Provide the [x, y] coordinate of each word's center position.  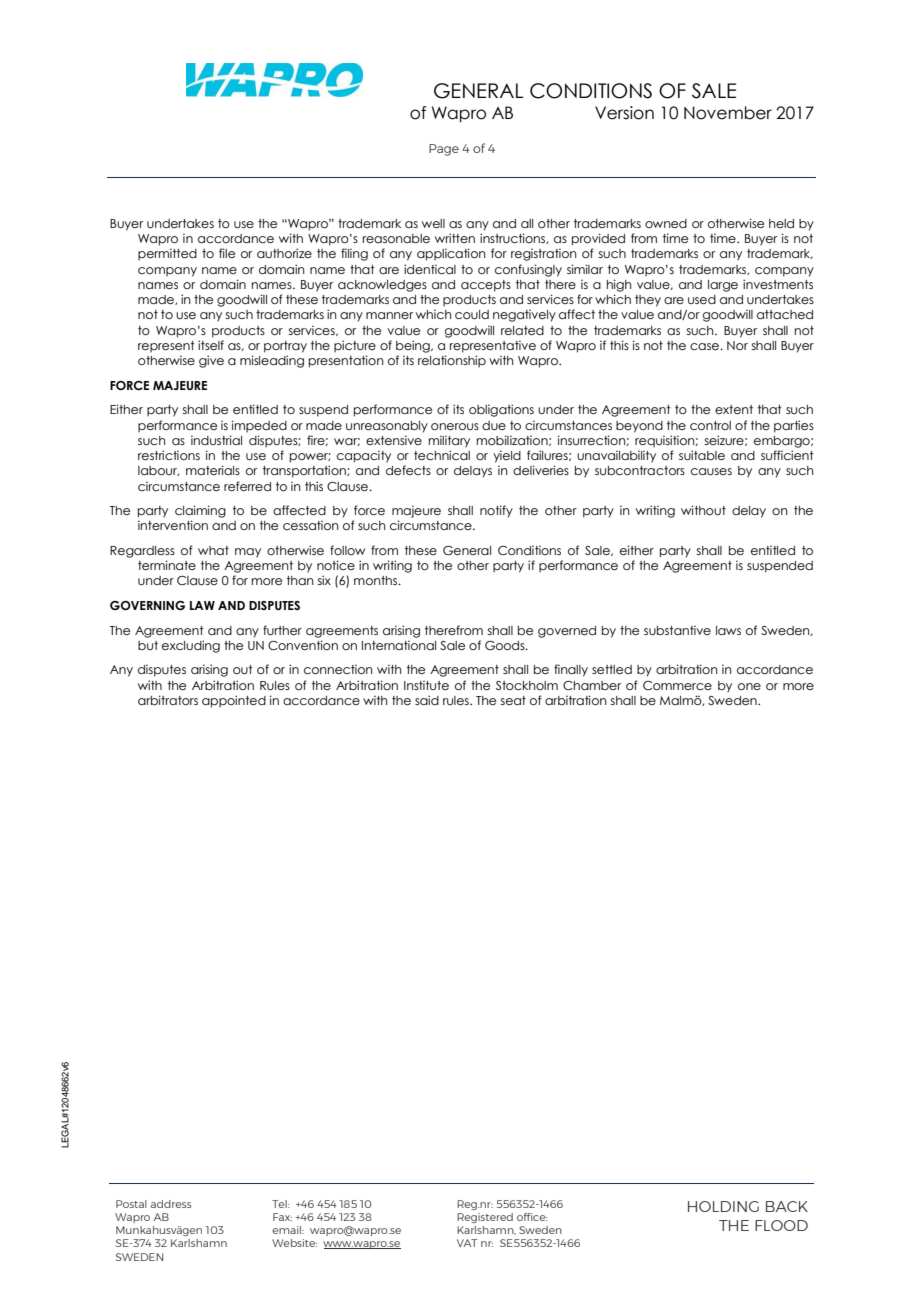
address [171, 1204]
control [710, 425]
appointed [234, 701]
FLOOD [781, 1225]
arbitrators [168, 700]
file [227, 253]
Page [444, 150]
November [728, 113]
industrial [216, 440]
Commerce [677, 685]
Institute [426, 685]
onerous [455, 426]
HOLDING [723, 1206]
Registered [485, 1218]
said [427, 700]
